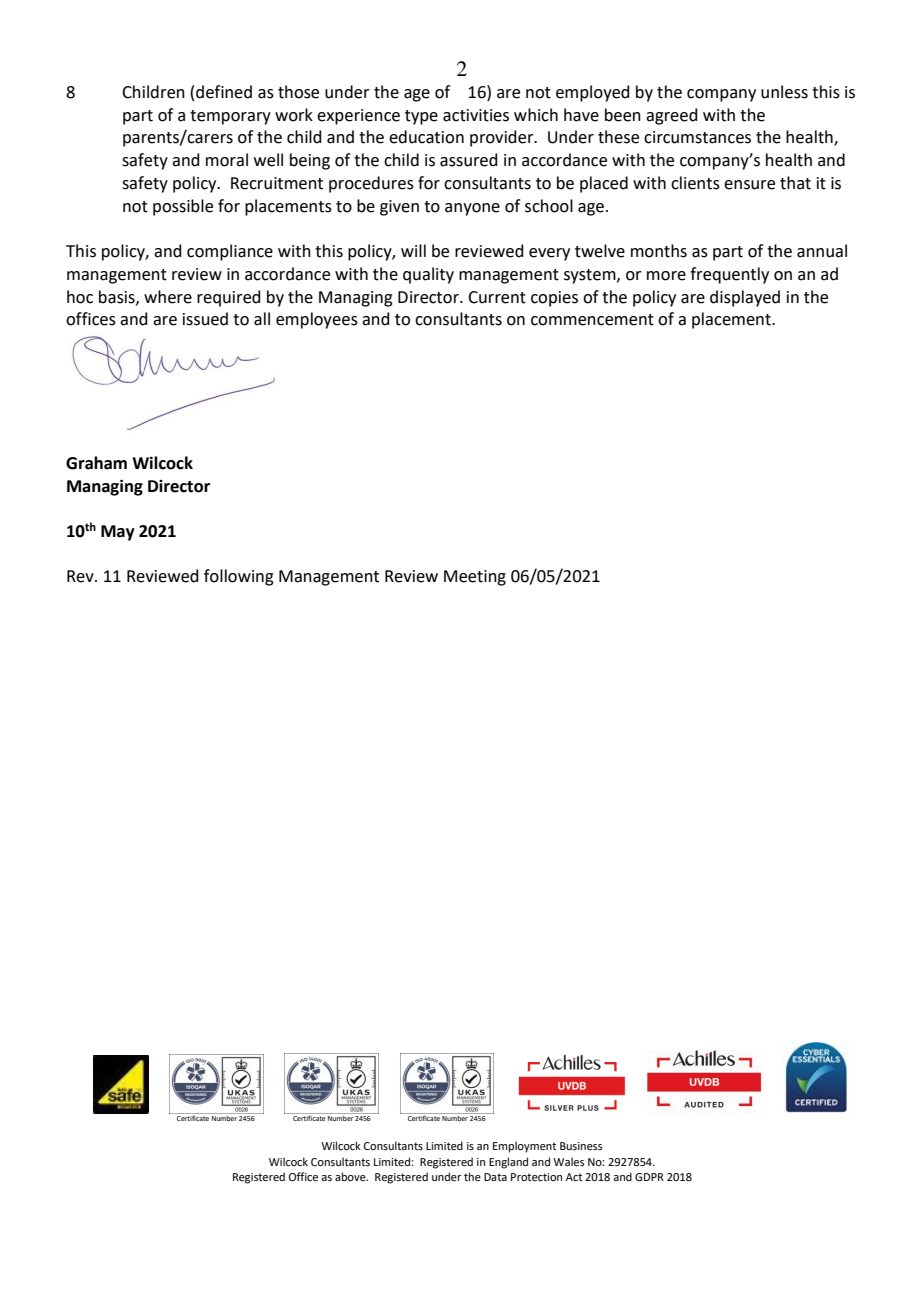 The height and width of the document is (1308, 924). I want to click on commencement, so click(592, 320).
